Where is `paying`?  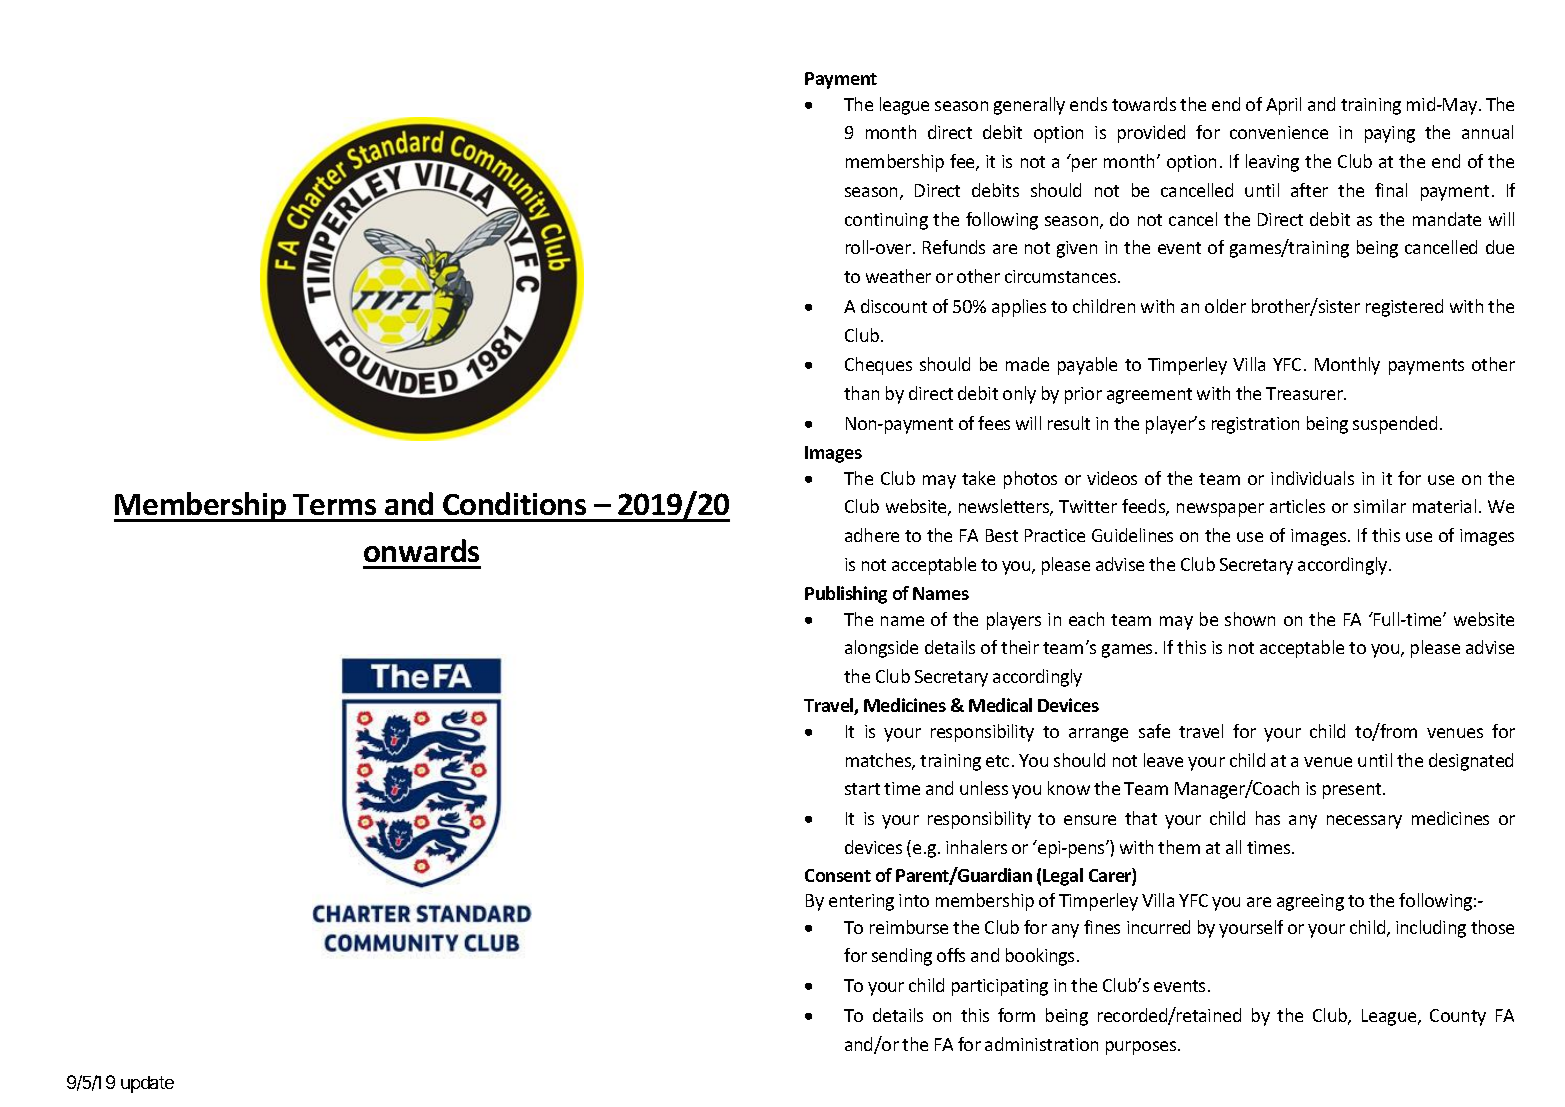 paying is located at coordinates (1390, 134).
